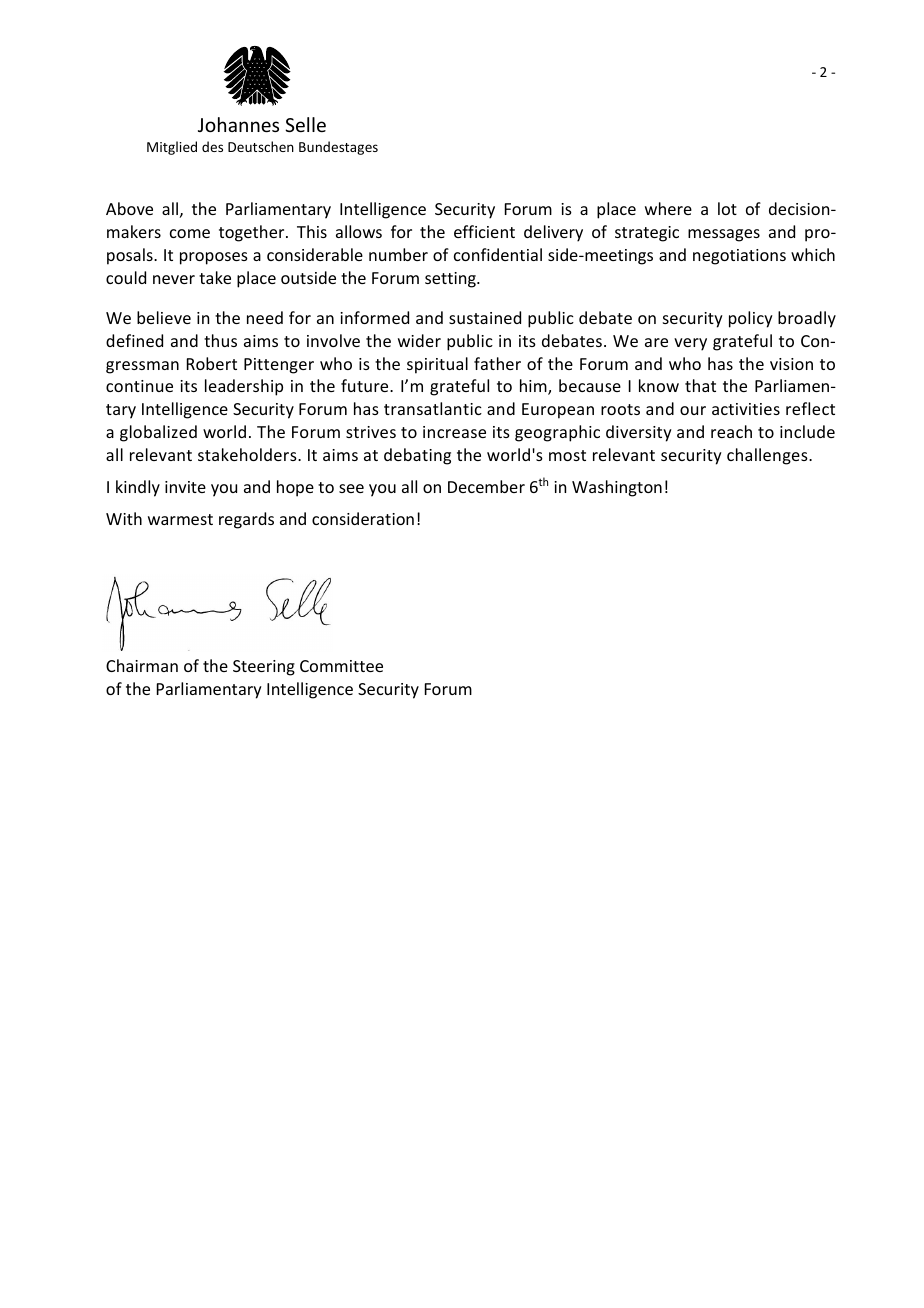  I want to click on Committee, so click(341, 666).
